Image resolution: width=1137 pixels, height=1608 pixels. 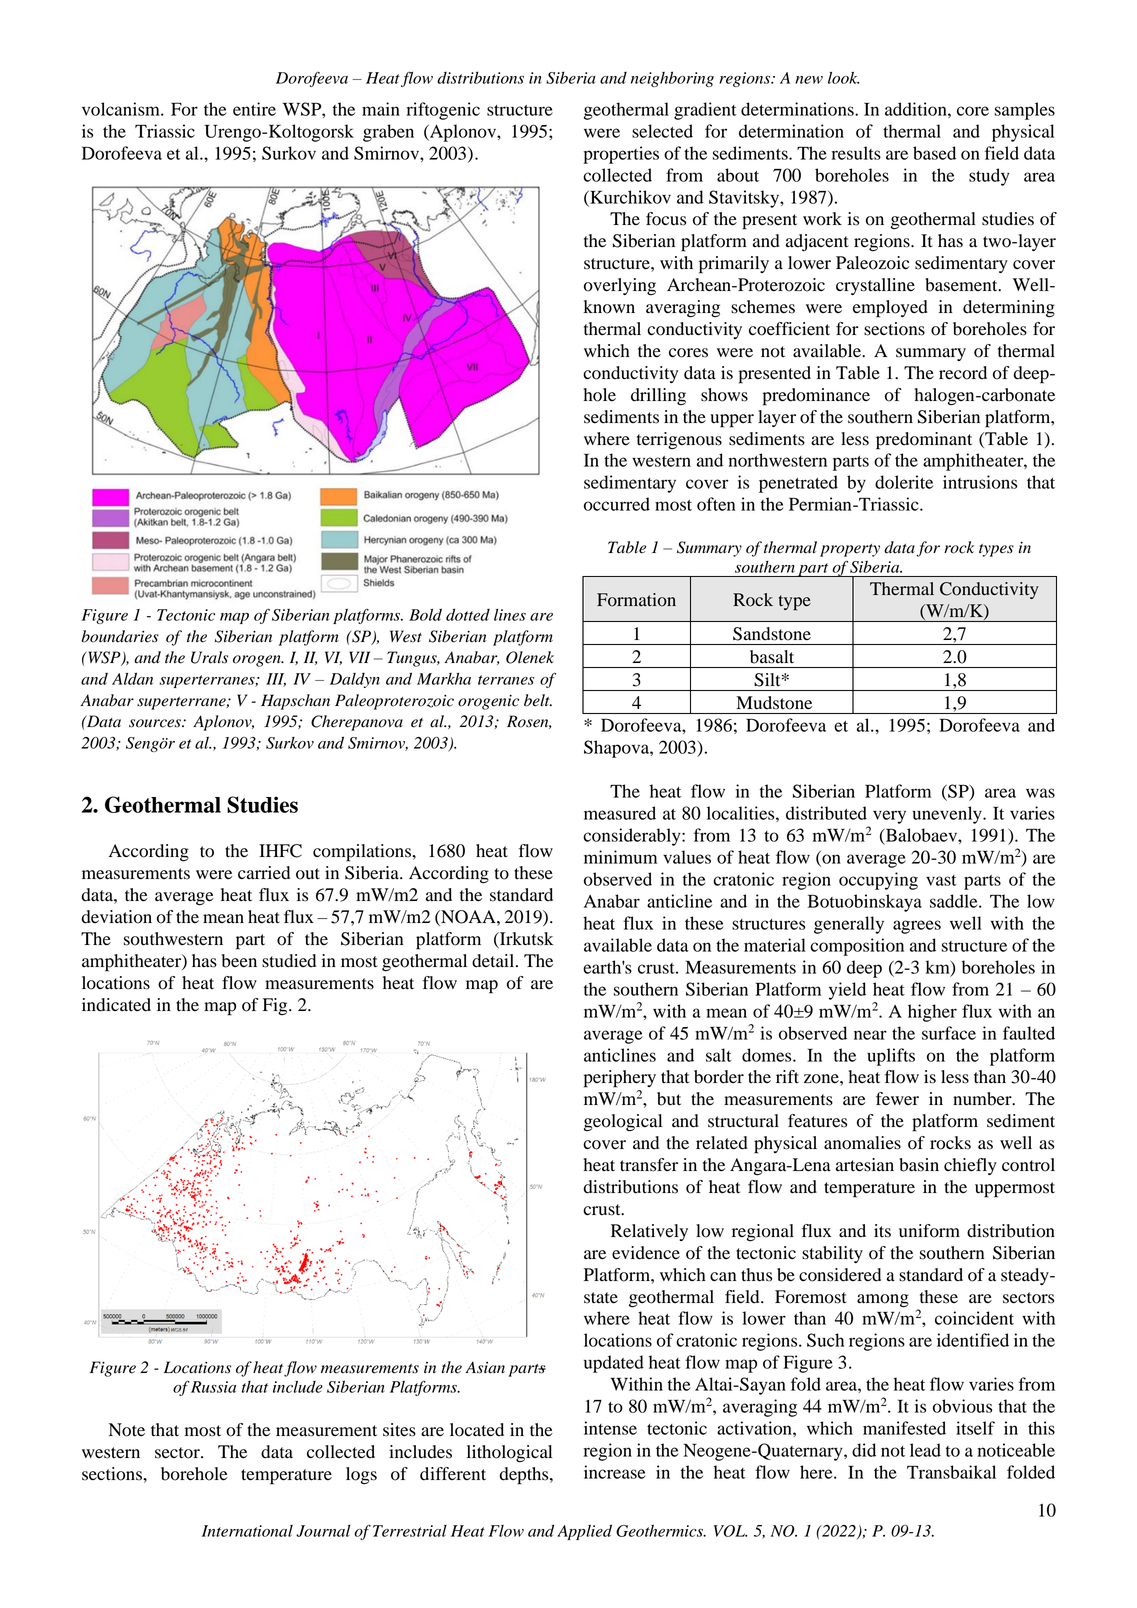 What do you see at coordinates (116, 1005) in the page?
I see `indicated` at bounding box center [116, 1005].
